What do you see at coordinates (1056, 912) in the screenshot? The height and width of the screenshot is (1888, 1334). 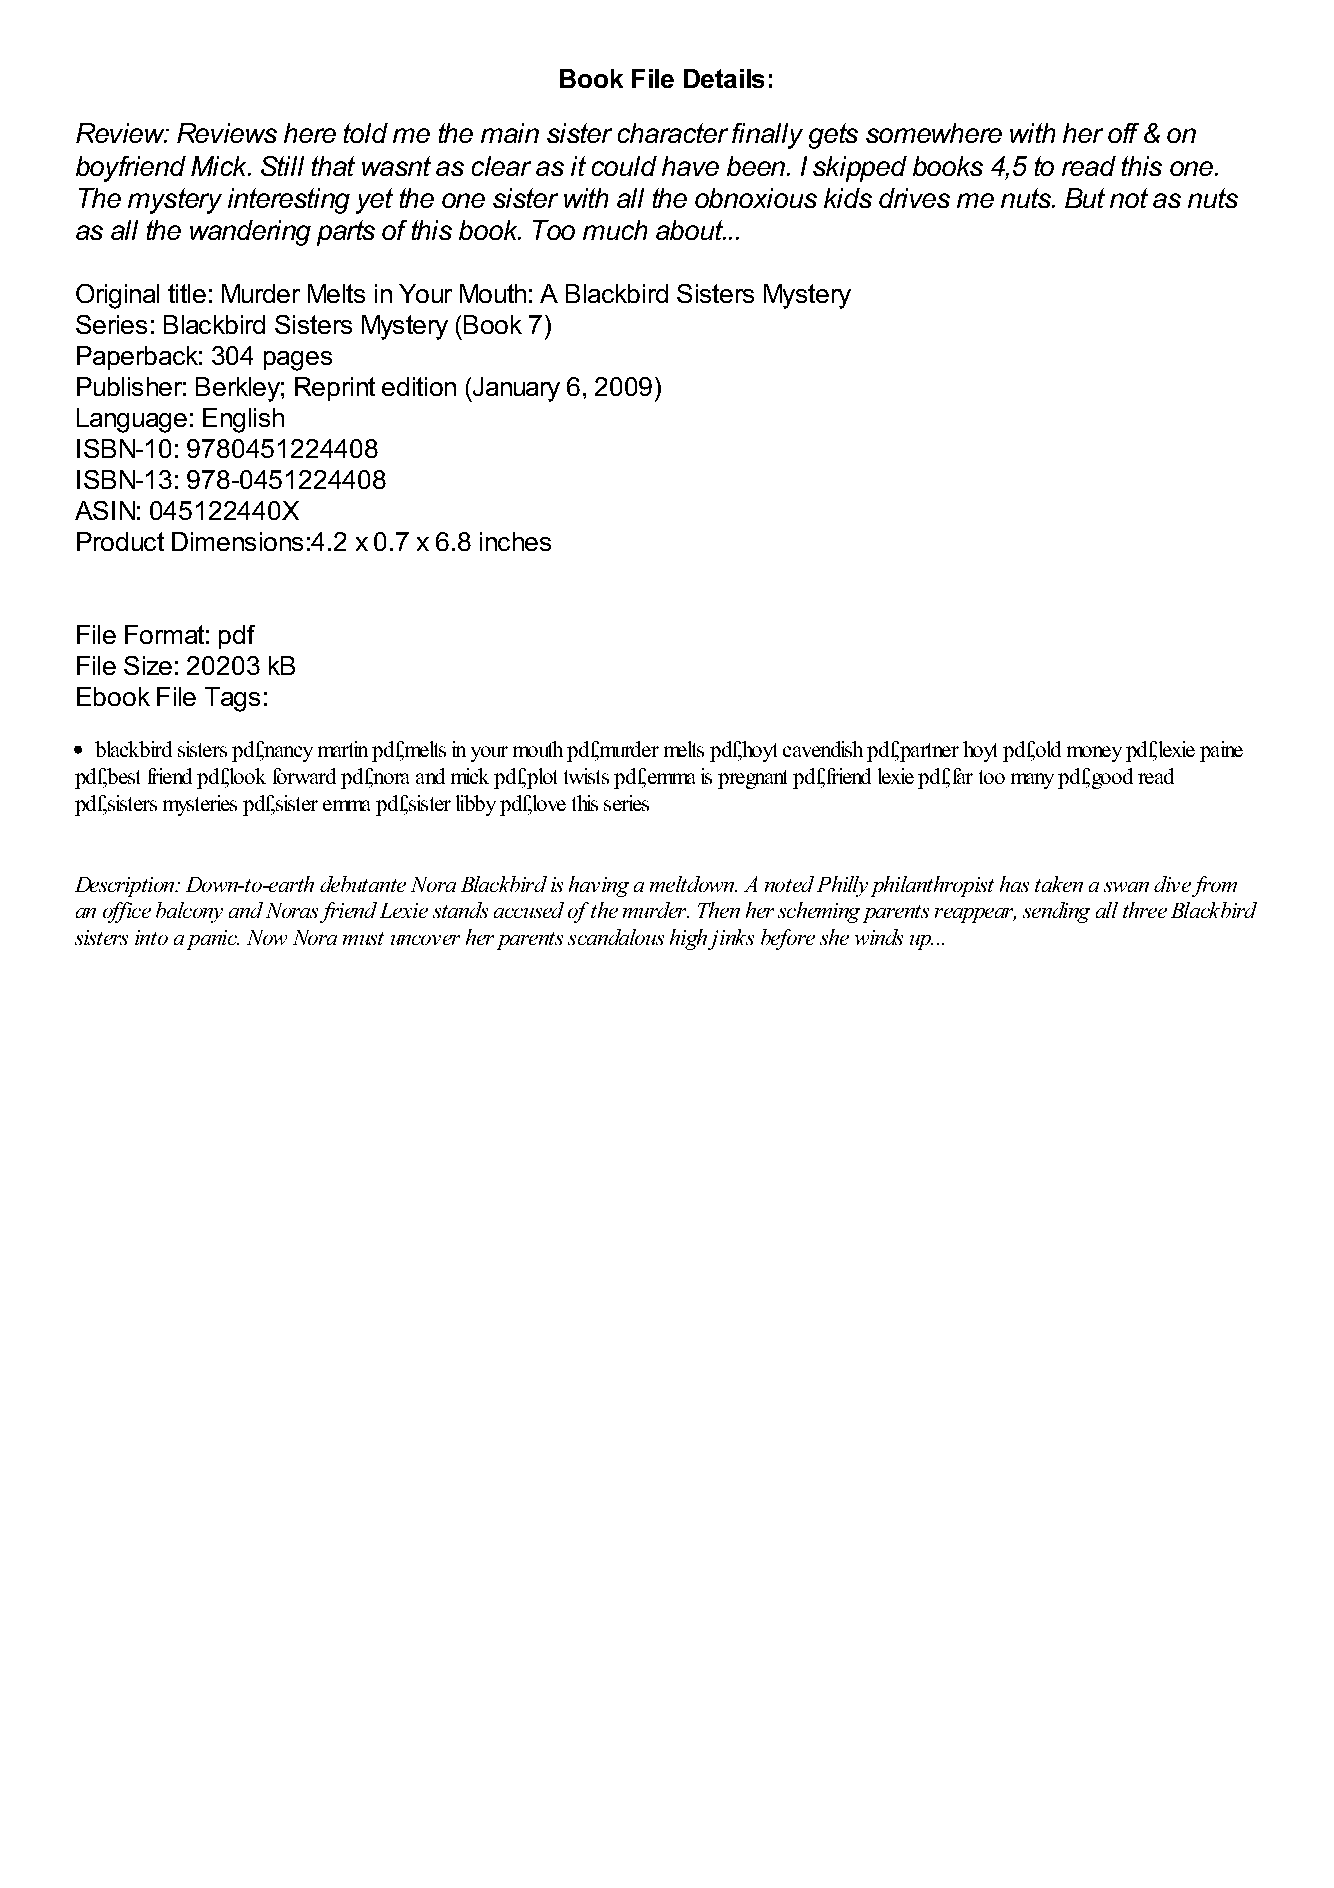 I see `sending` at bounding box center [1056, 912].
